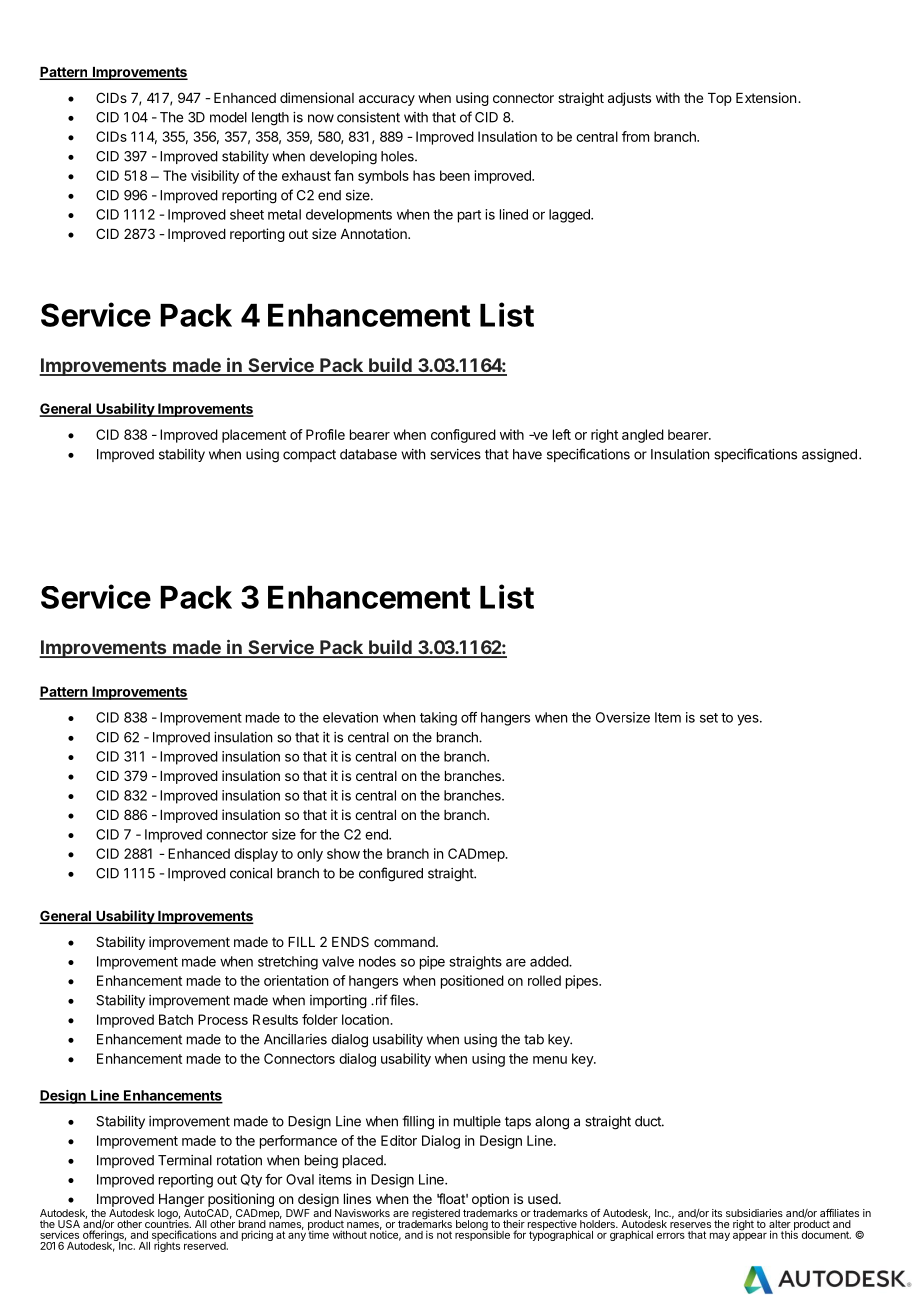  What do you see at coordinates (766, 97) in the screenshot?
I see `Extension` at bounding box center [766, 97].
